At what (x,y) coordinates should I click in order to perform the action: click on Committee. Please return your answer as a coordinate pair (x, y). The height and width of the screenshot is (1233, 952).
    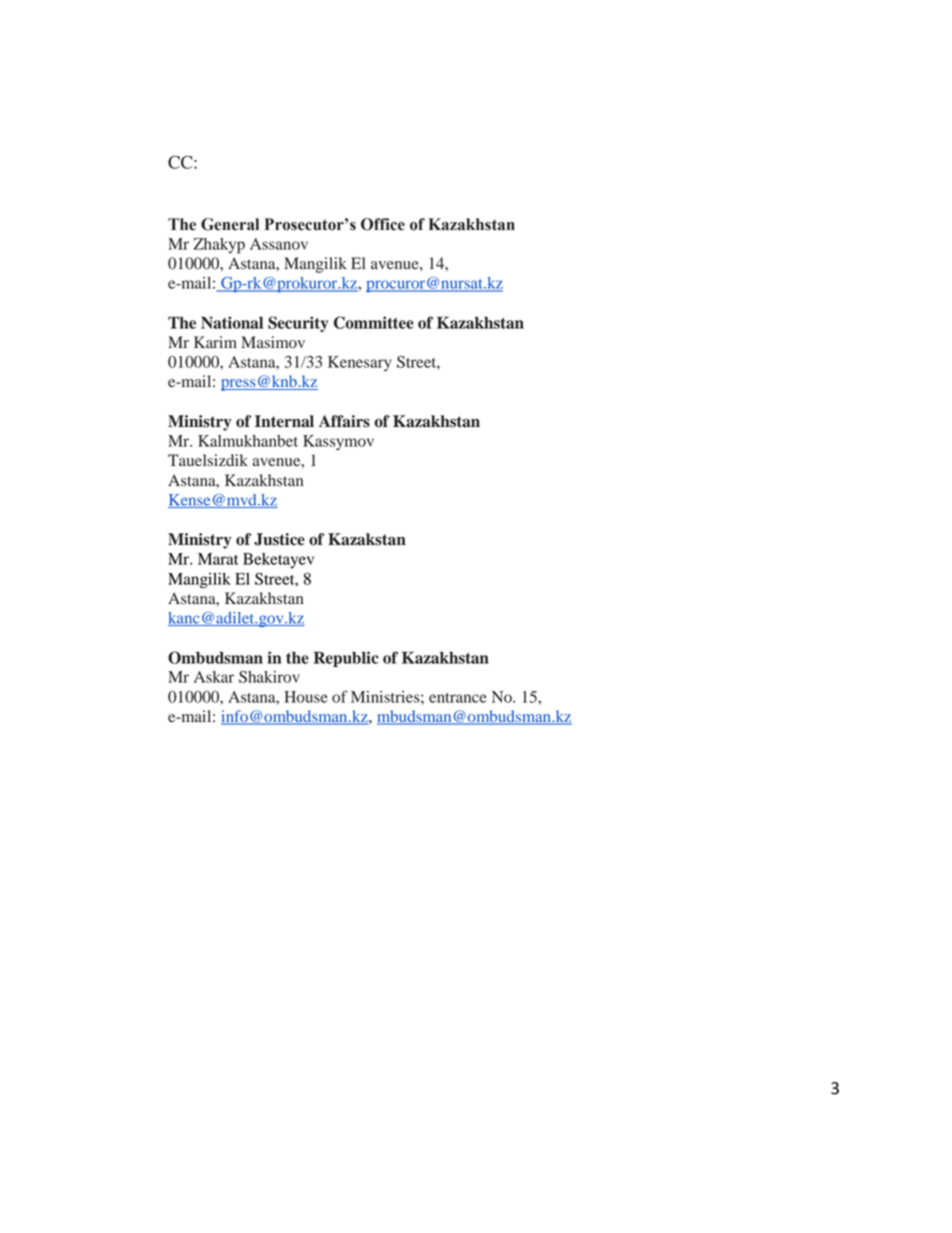
    Looking at the image, I should click on (374, 322).
